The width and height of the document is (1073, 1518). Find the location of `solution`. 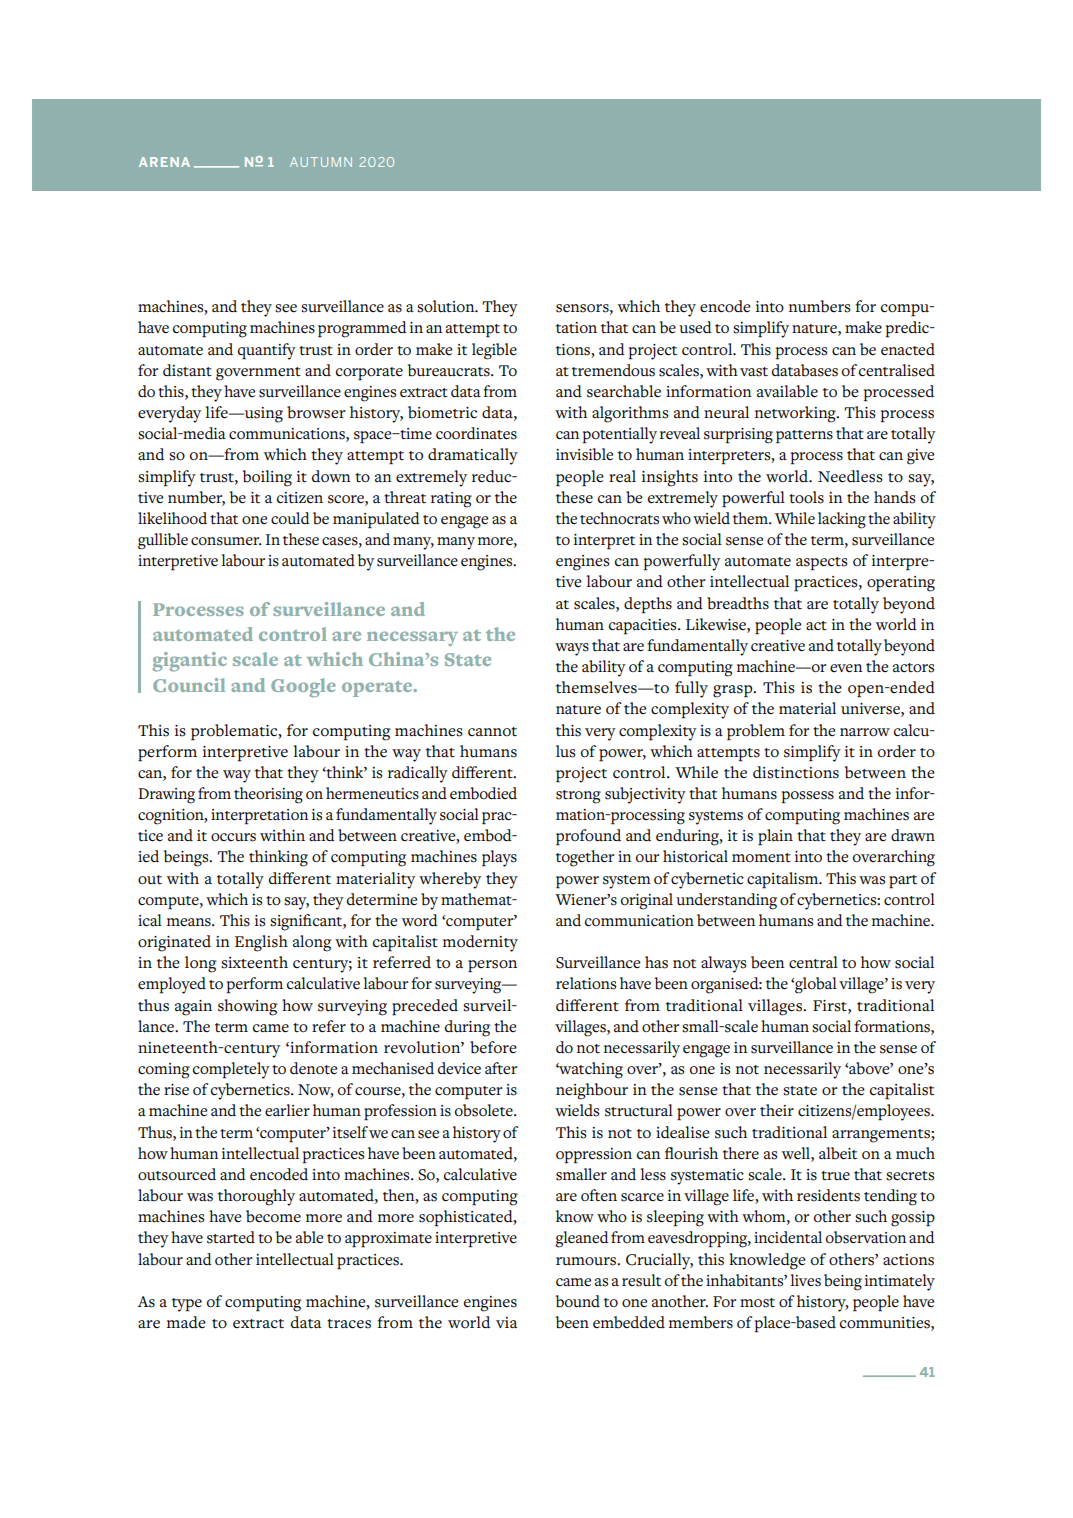

solution is located at coordinates (447, 306).
